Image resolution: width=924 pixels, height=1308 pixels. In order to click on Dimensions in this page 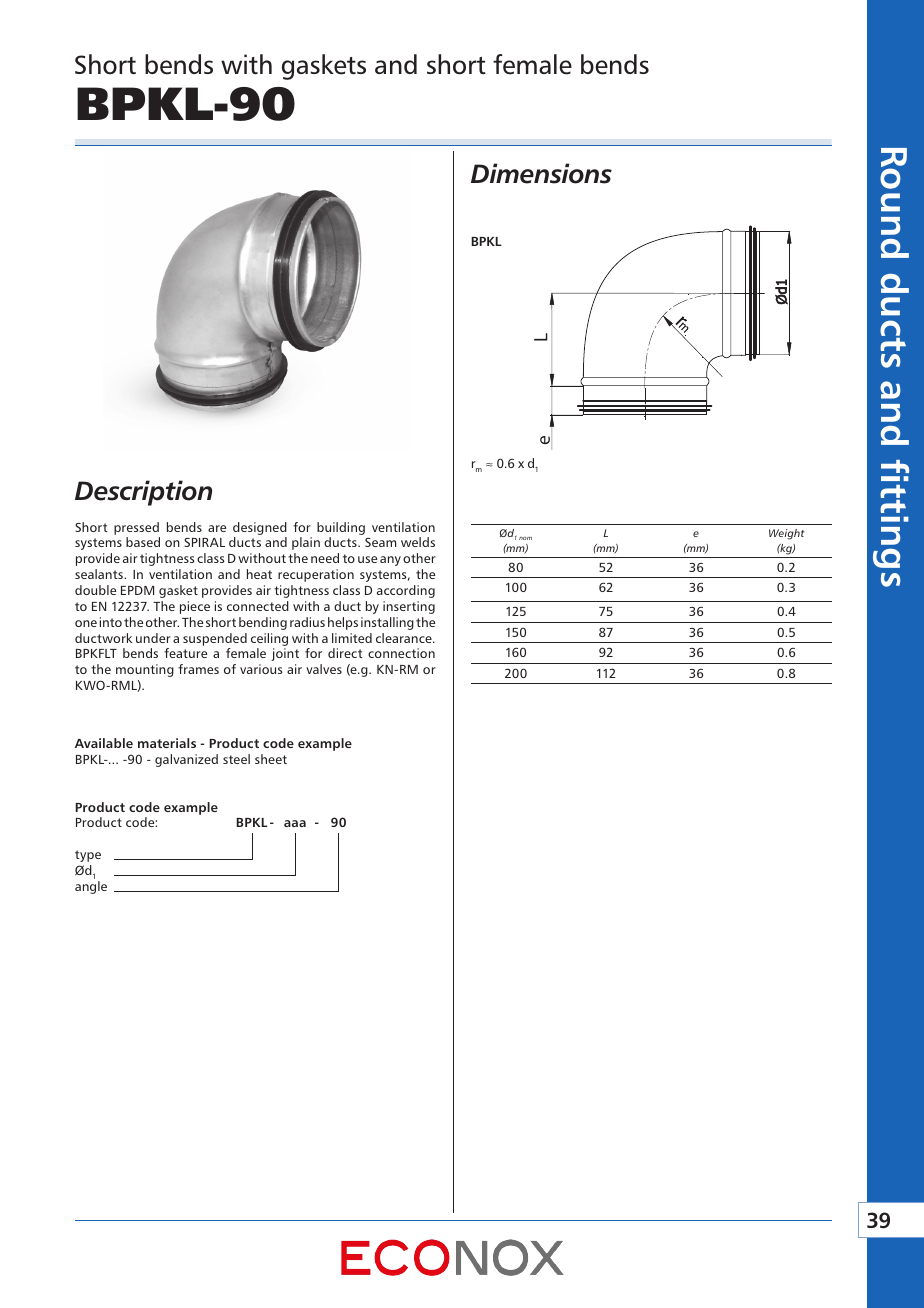, I will do `click(541, 173)`.
